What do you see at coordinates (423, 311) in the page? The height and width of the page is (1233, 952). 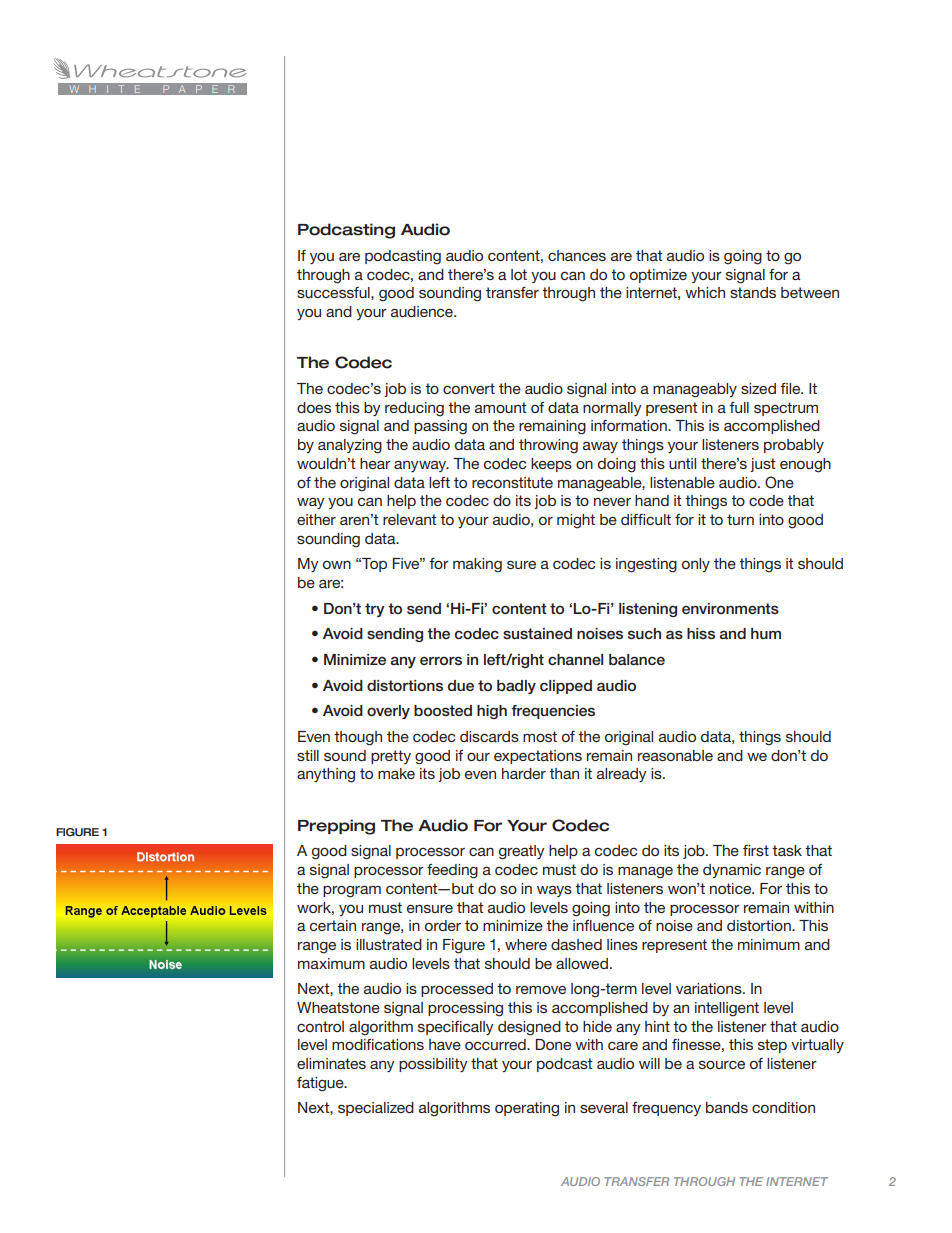 I see `audience` at bounding box center [423, 311].
